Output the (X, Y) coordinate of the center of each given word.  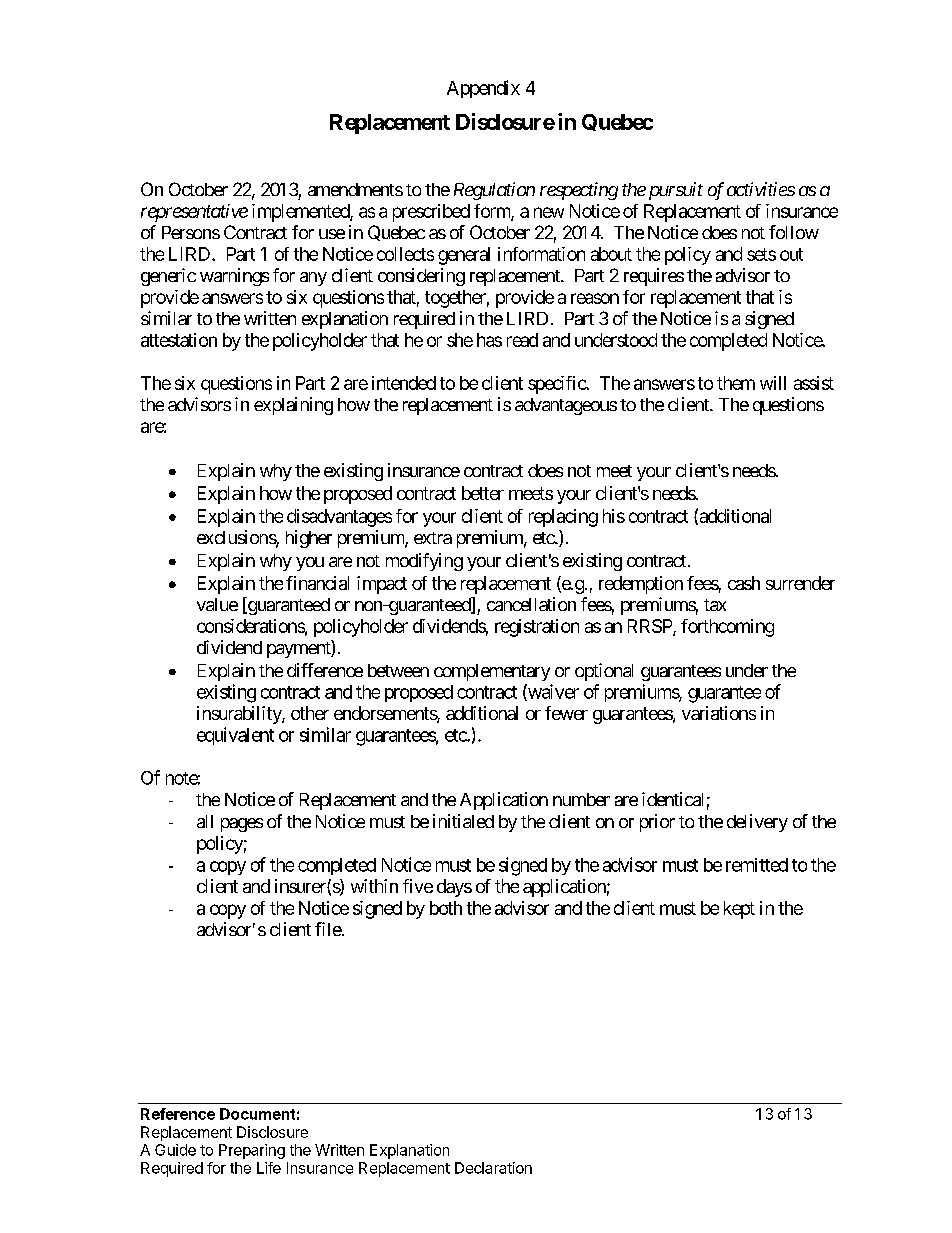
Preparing (252, 1151)
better (483, 493)
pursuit (674, 191)
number (581, 799)
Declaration (493, 1168)
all (205, 821)
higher (309, 539)
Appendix (483, 89)
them (736, 383)
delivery (757, 823)
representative (194, 213)
